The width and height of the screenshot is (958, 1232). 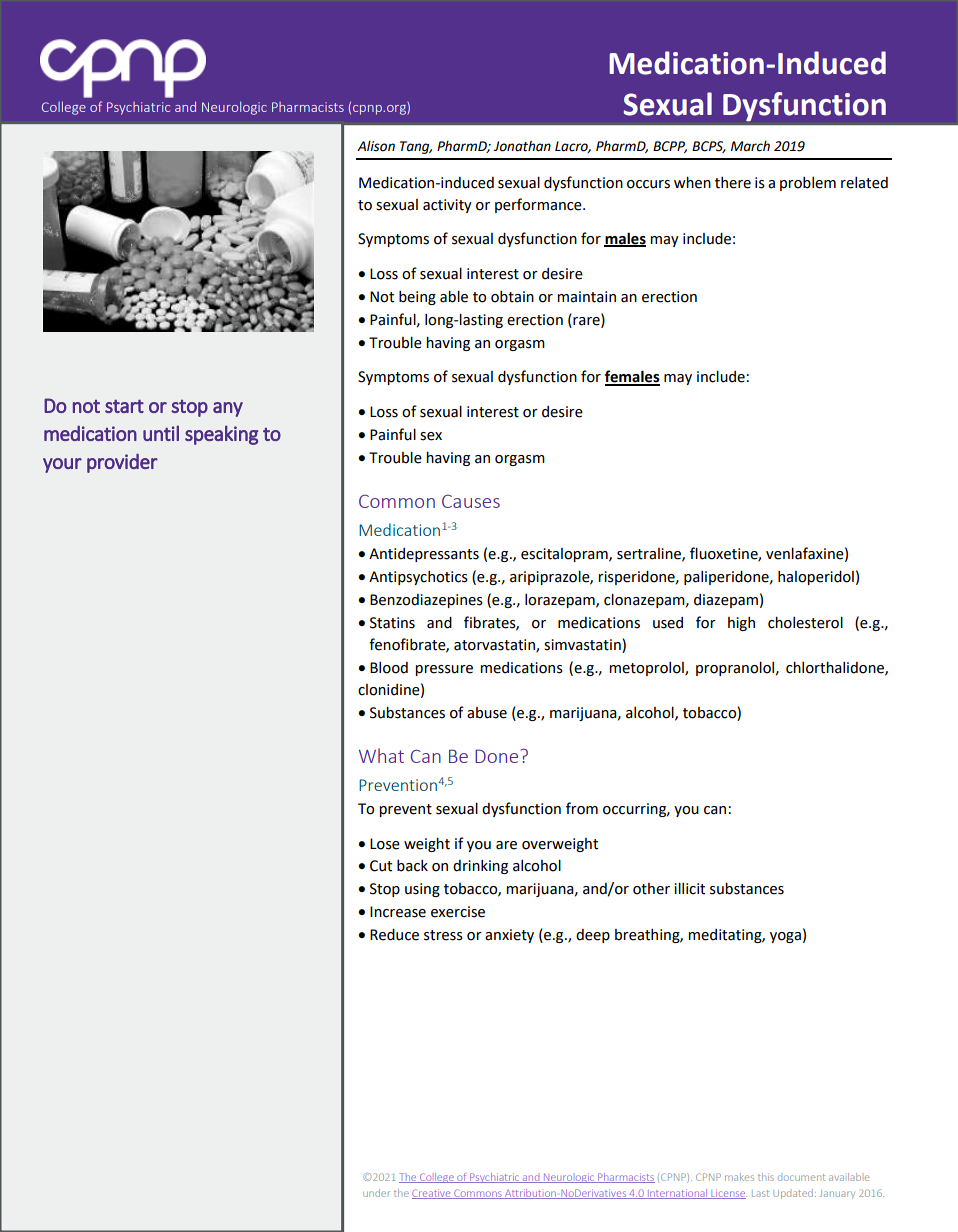 What do you see at coordinates (733, 183) in the screenshot?
I see `there` at bounding box center [733, 183].
